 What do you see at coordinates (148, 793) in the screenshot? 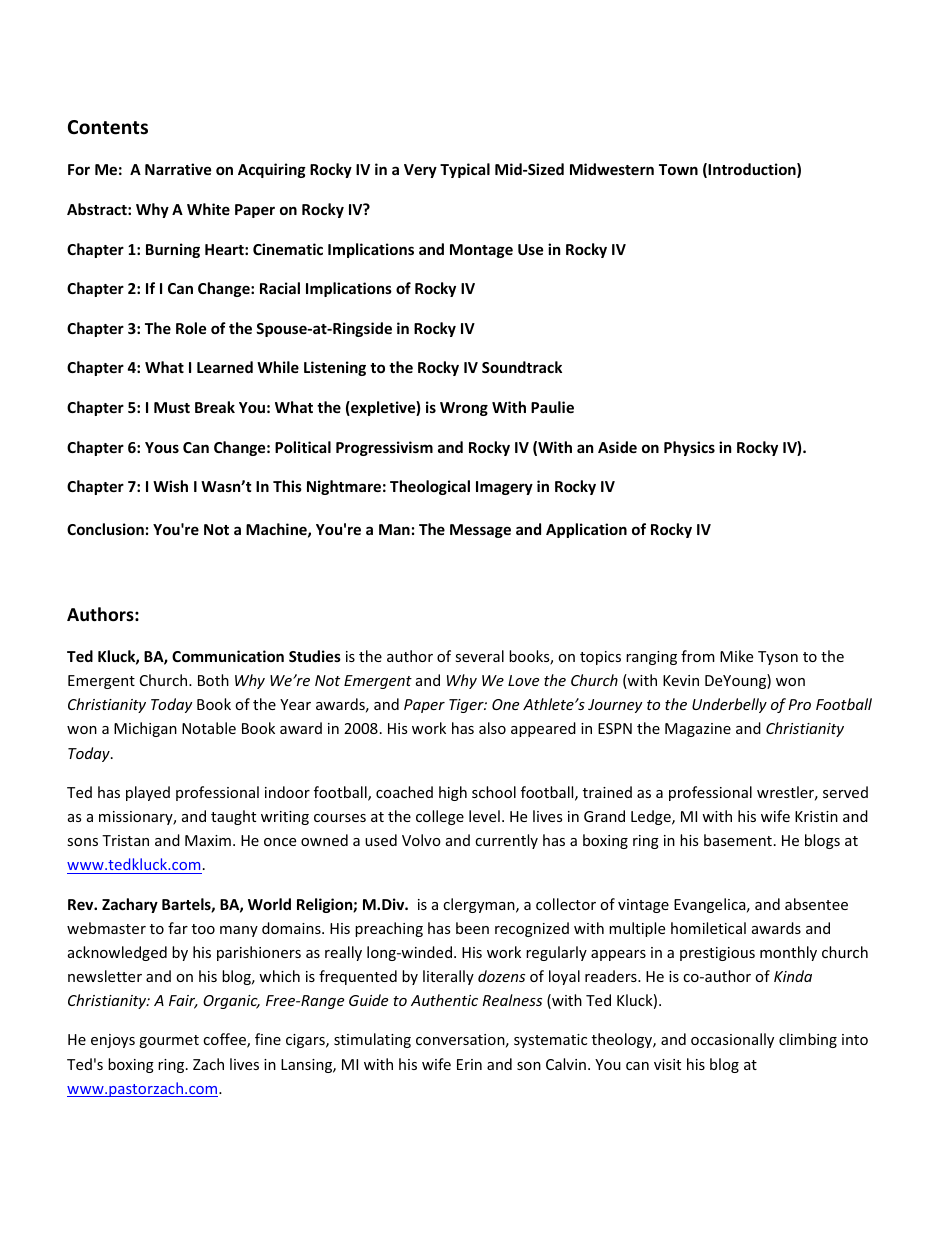
I see `played` at bounding box center [148, 793].
